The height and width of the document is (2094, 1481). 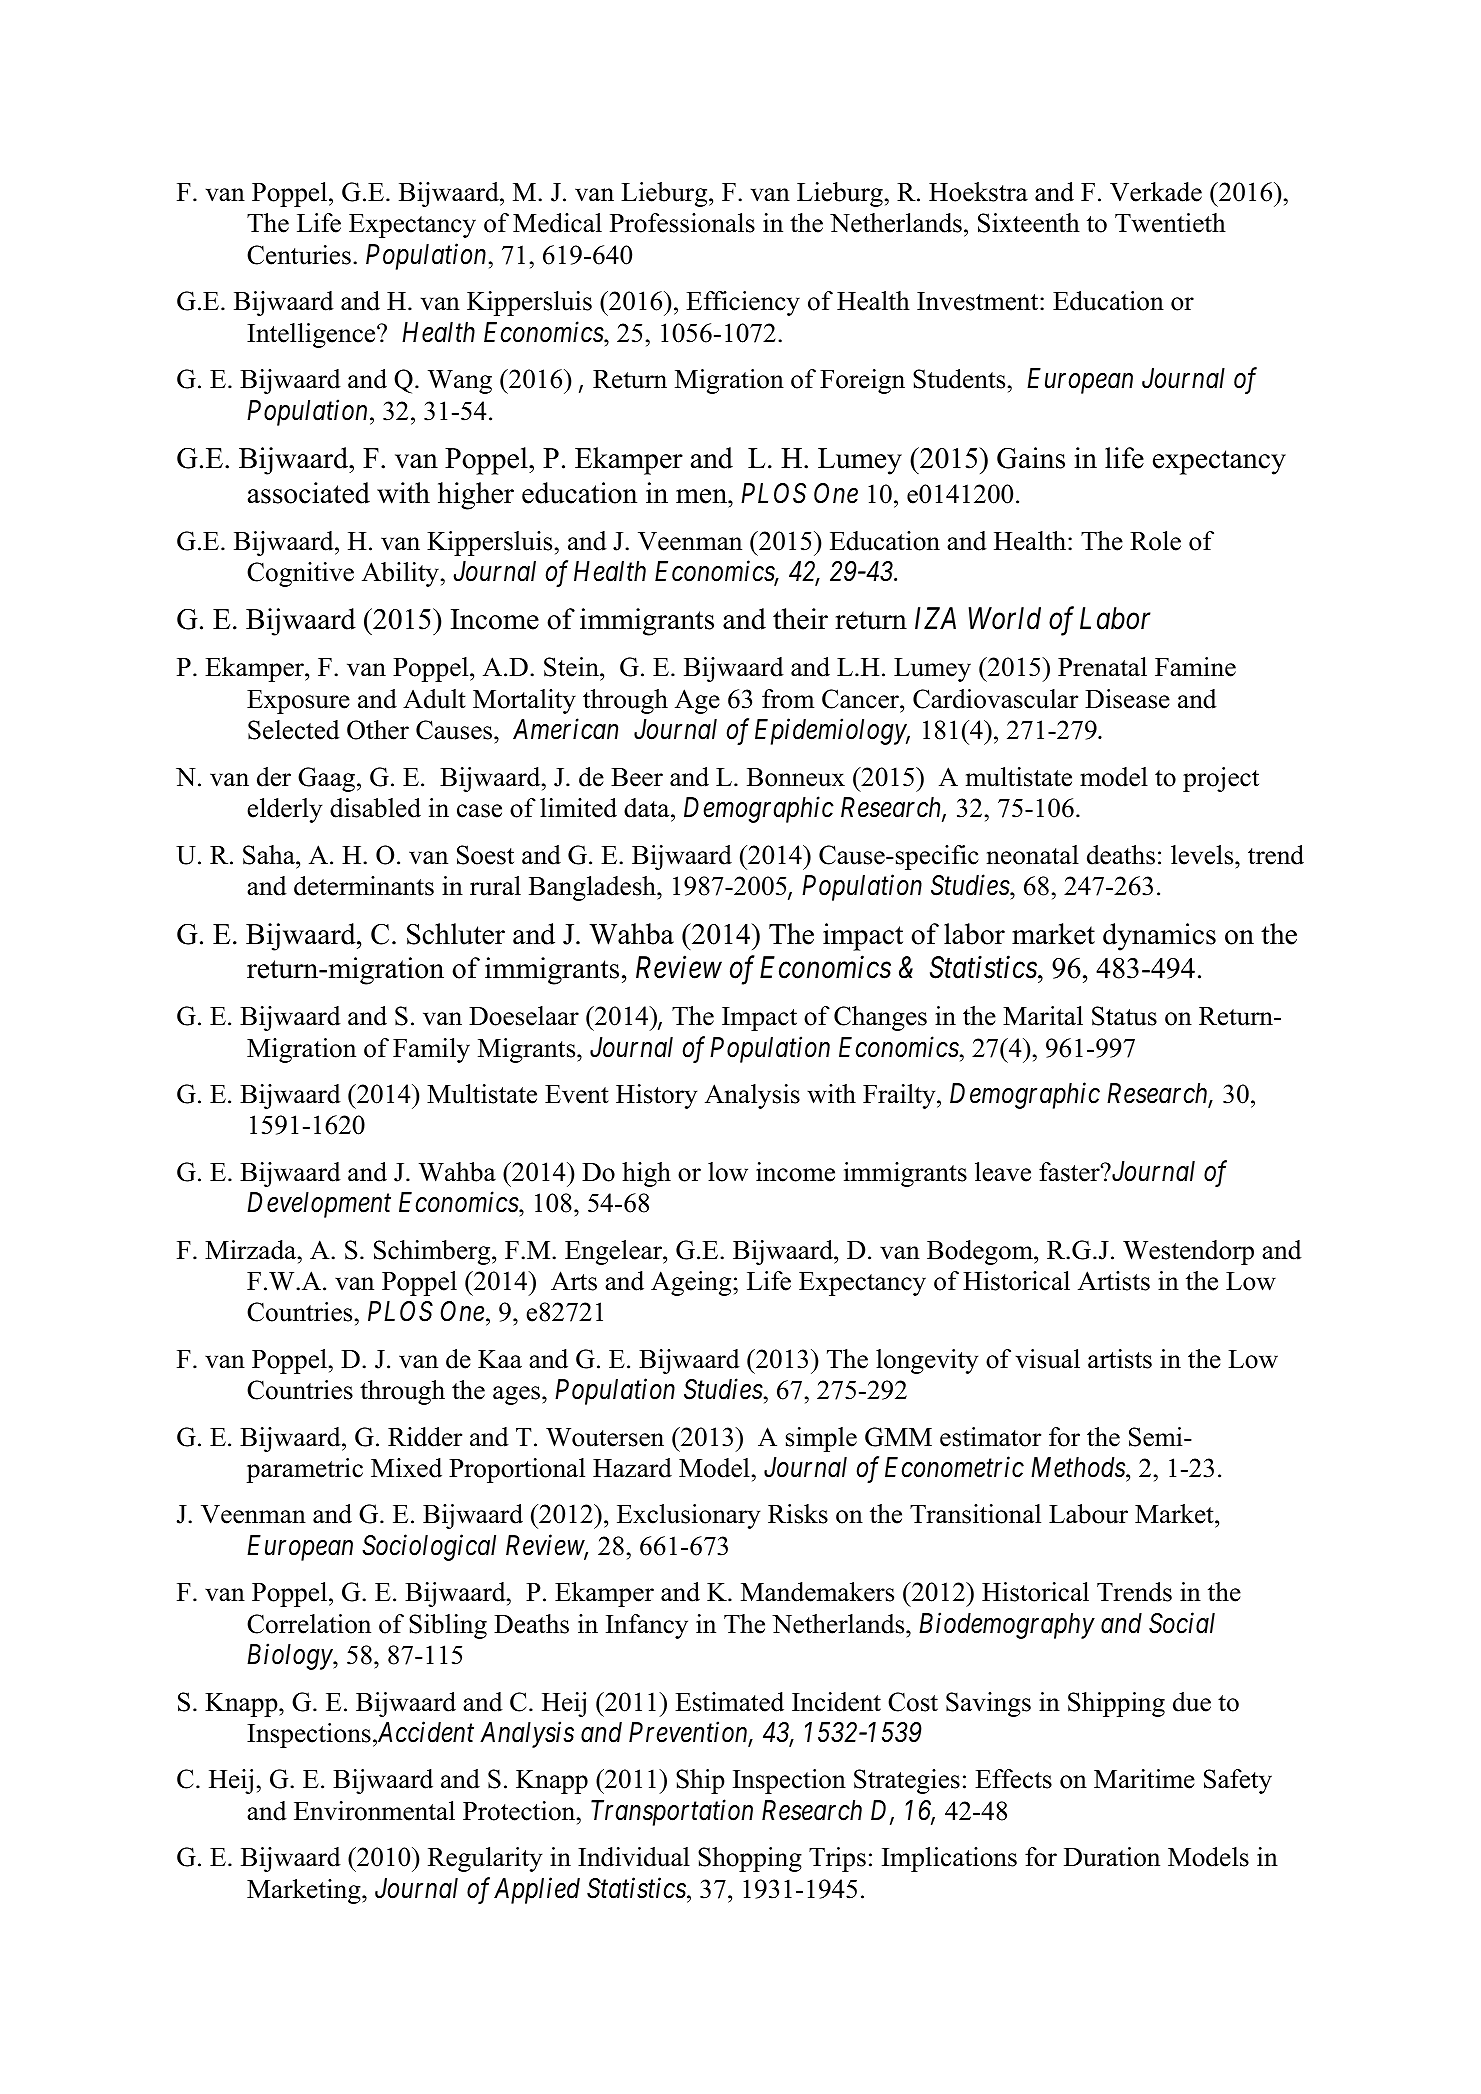 I want to click on disabled, so click(x=375, y=808).
